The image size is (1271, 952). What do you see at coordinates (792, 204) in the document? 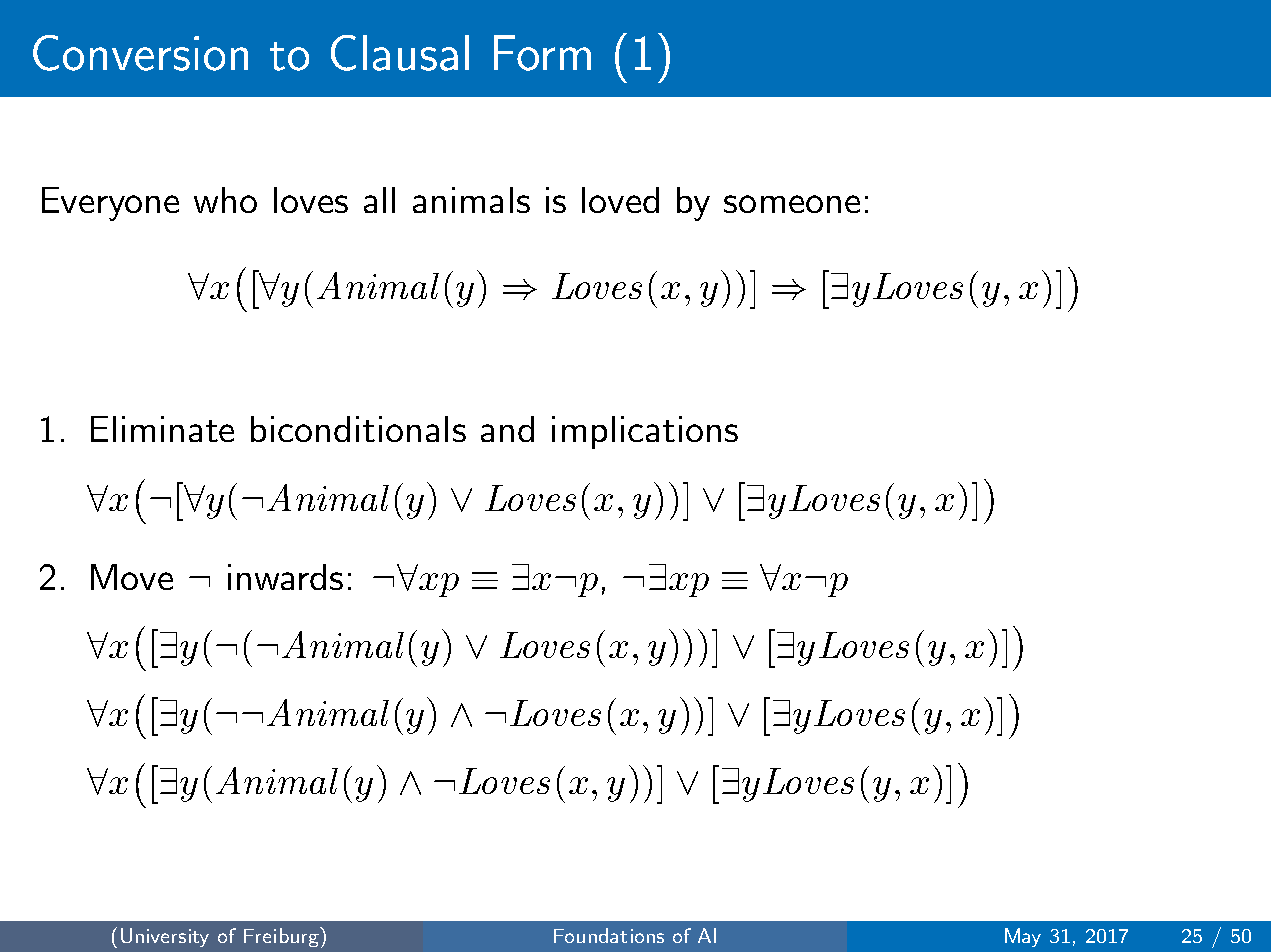
I see `someone` at bounding box center [792, 204].
